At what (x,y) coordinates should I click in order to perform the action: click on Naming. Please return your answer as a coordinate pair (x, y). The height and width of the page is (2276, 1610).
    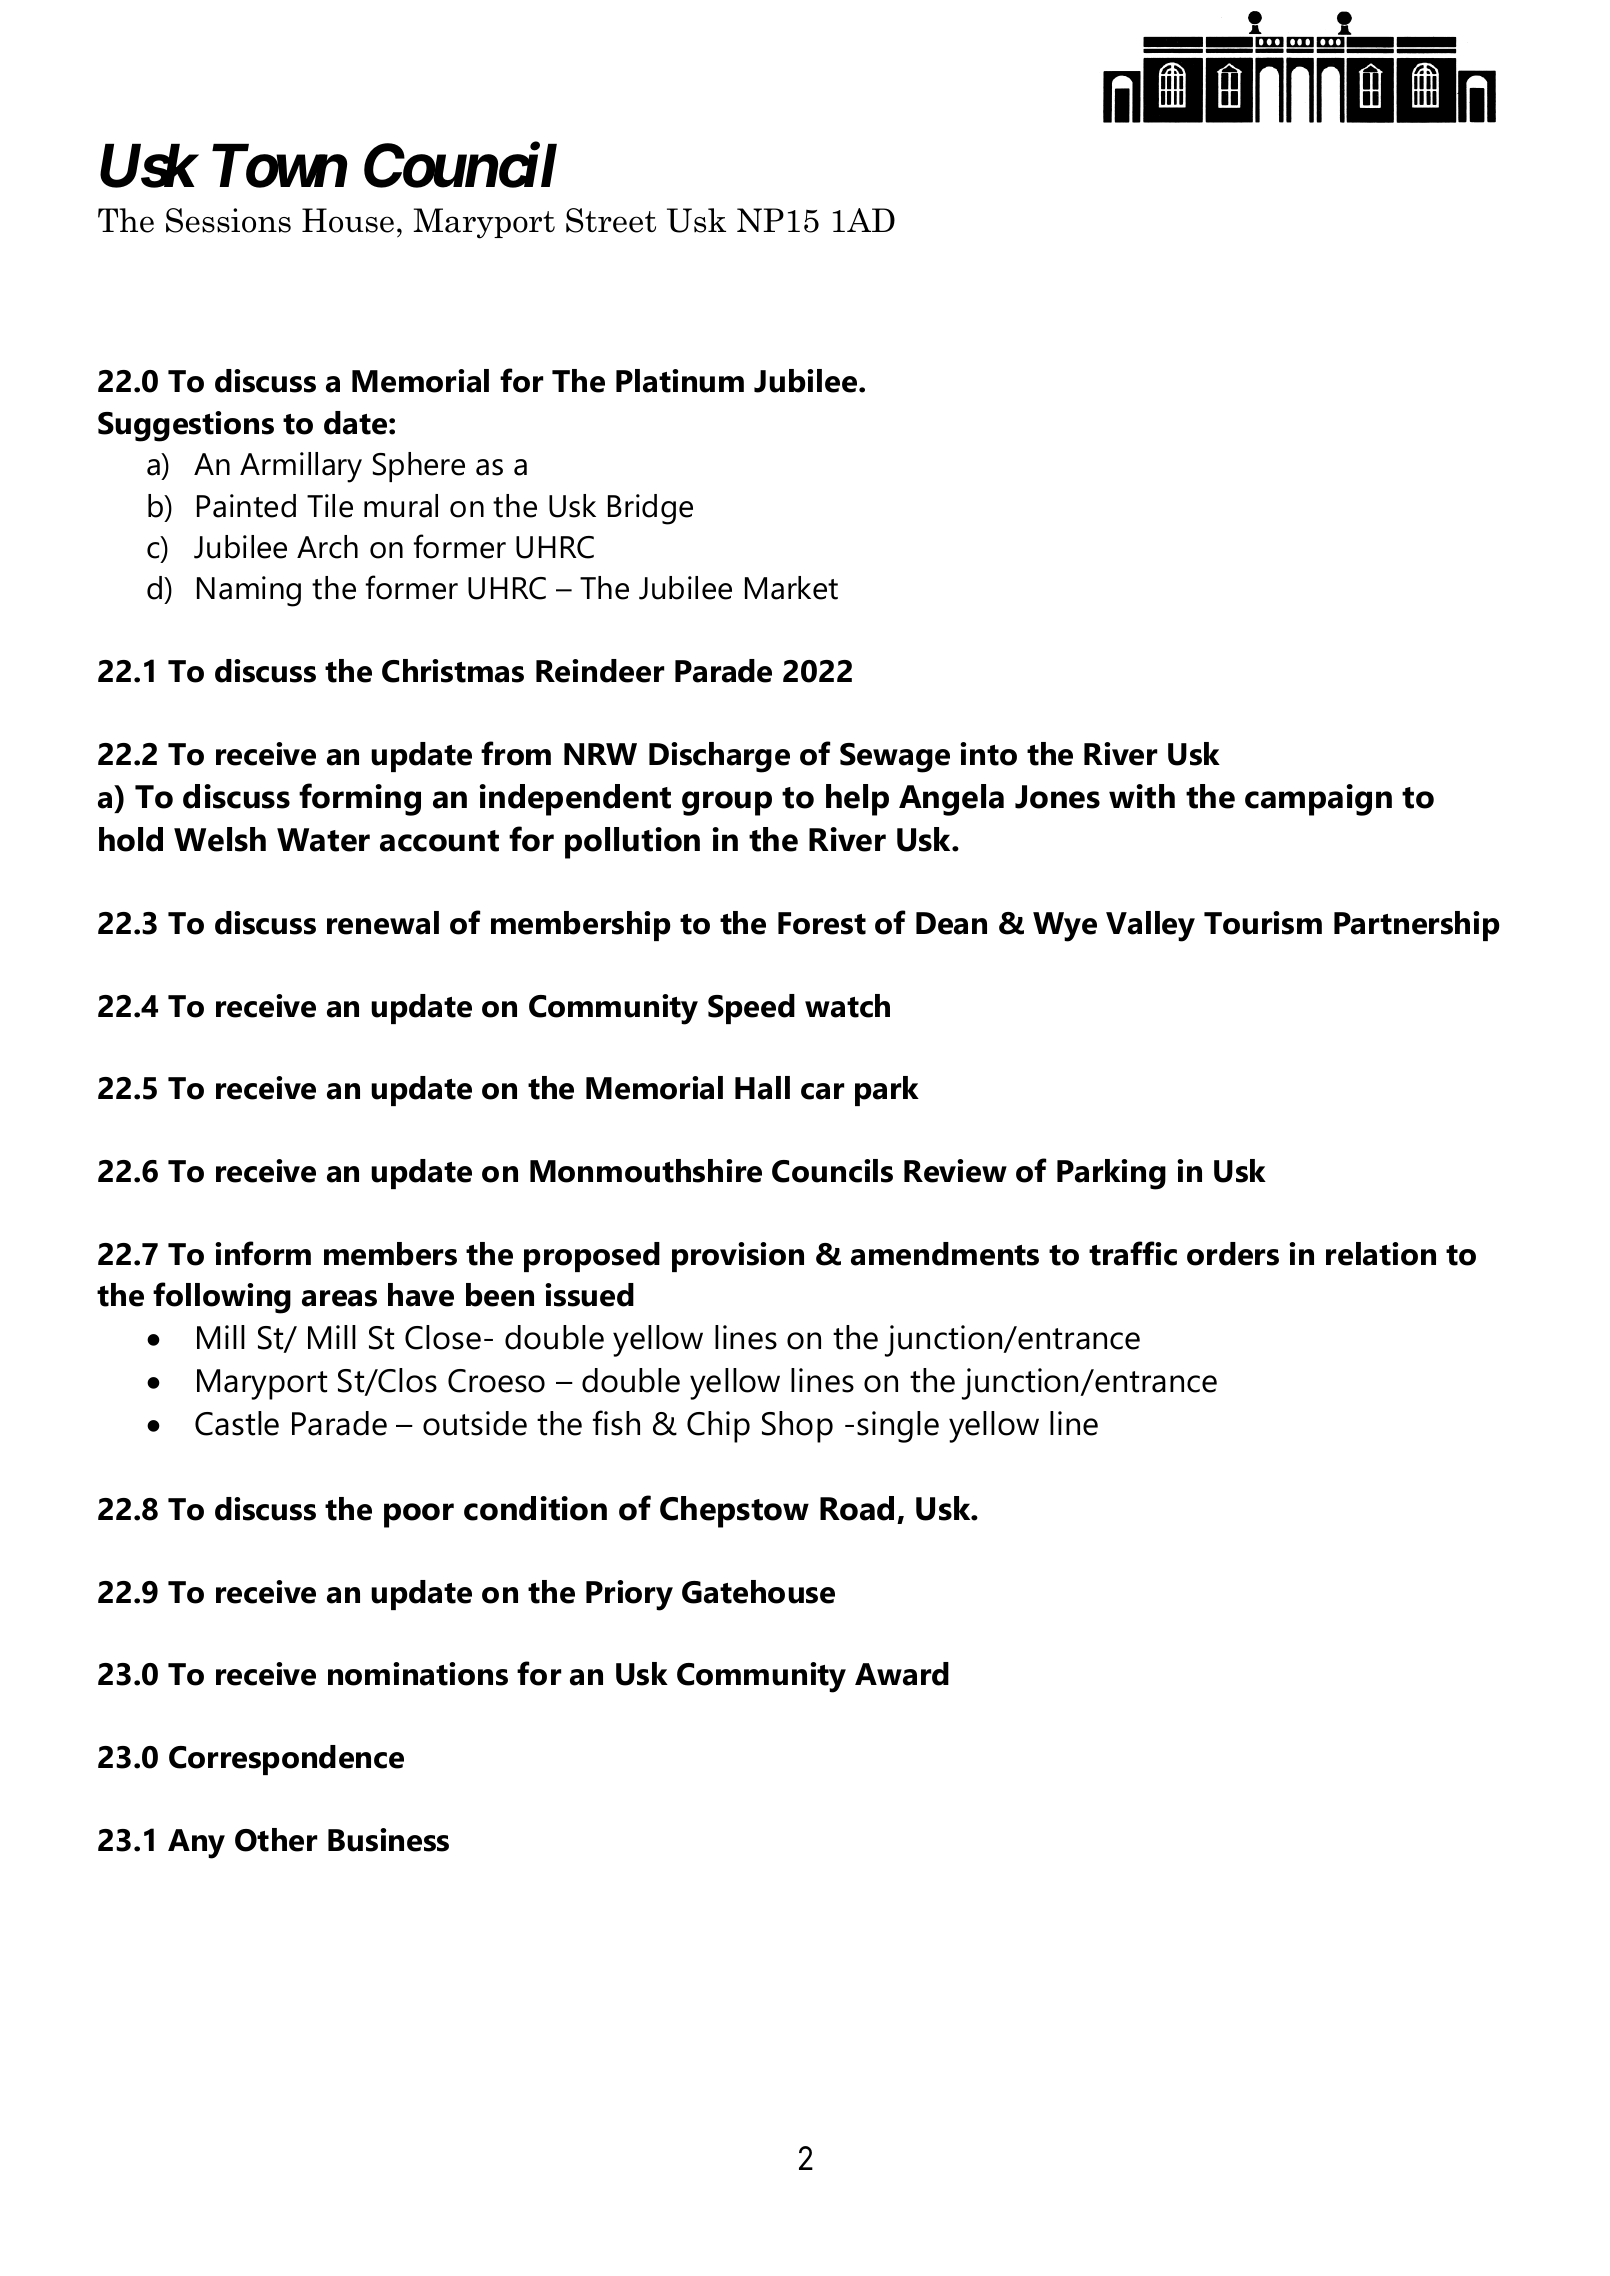
    Looking at the image, I should click on (249, 591).
